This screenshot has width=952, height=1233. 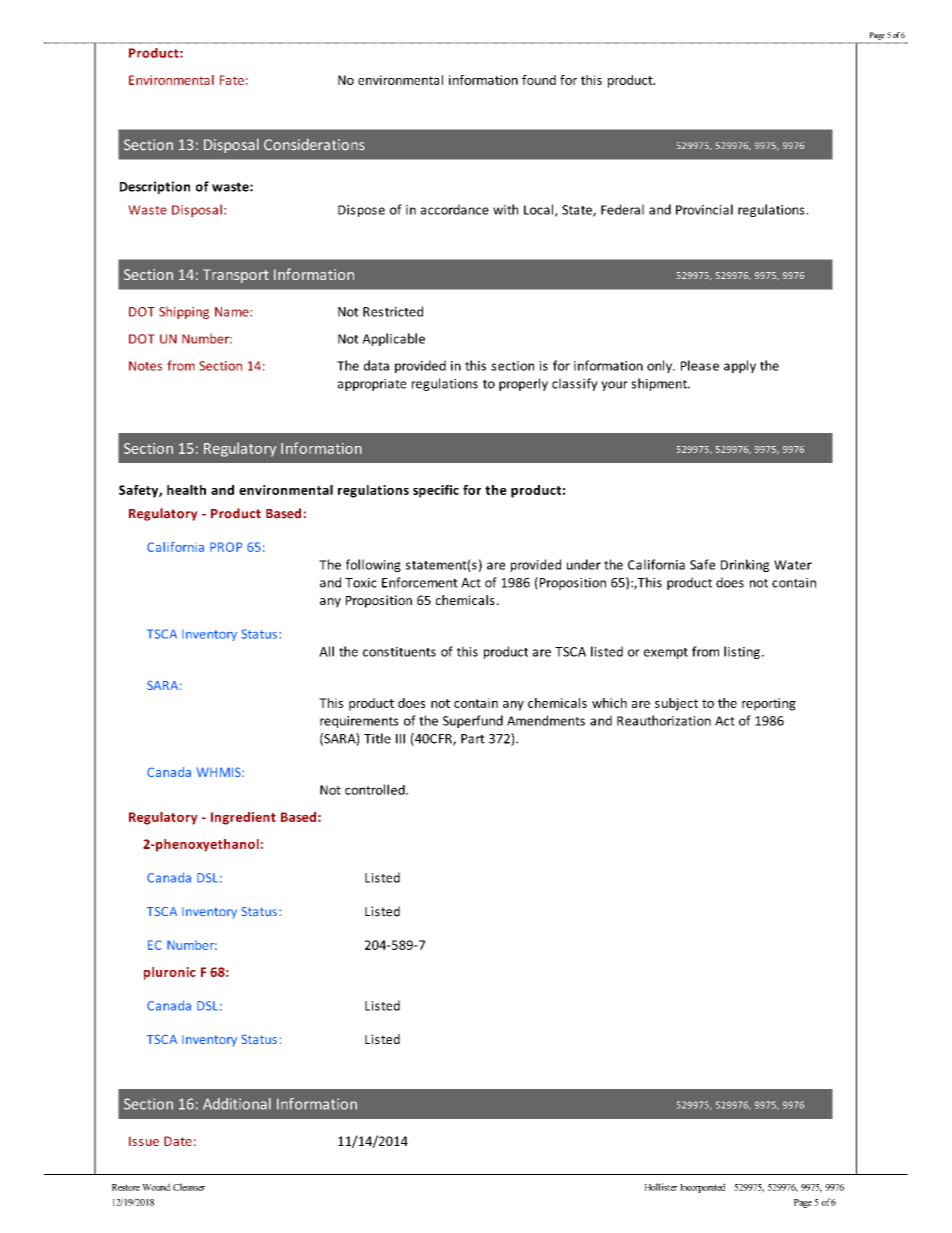 I want to click on All, so click(x=326, y=651).
